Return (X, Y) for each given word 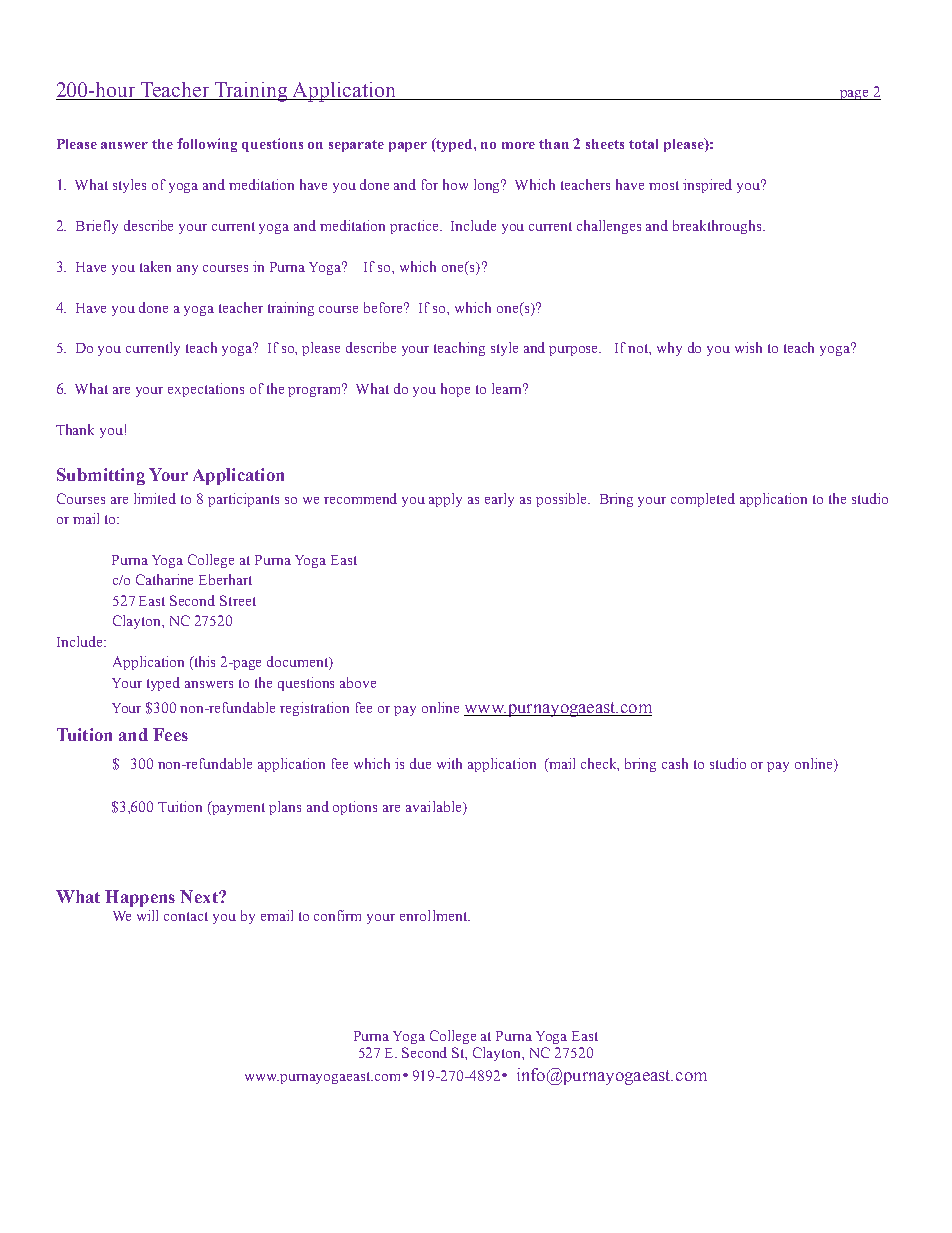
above (358, 682)
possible (562, 500)
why (669, 349)
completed (703, 500)
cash (675, 763)
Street (238, 600)
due (420, 763)
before (385, 307)
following (207, 145)
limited (155, 498)
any (187, 270)
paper (408, 147)
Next (200, 896)
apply (445, 500)
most (664, 185)
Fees (170, 734)
